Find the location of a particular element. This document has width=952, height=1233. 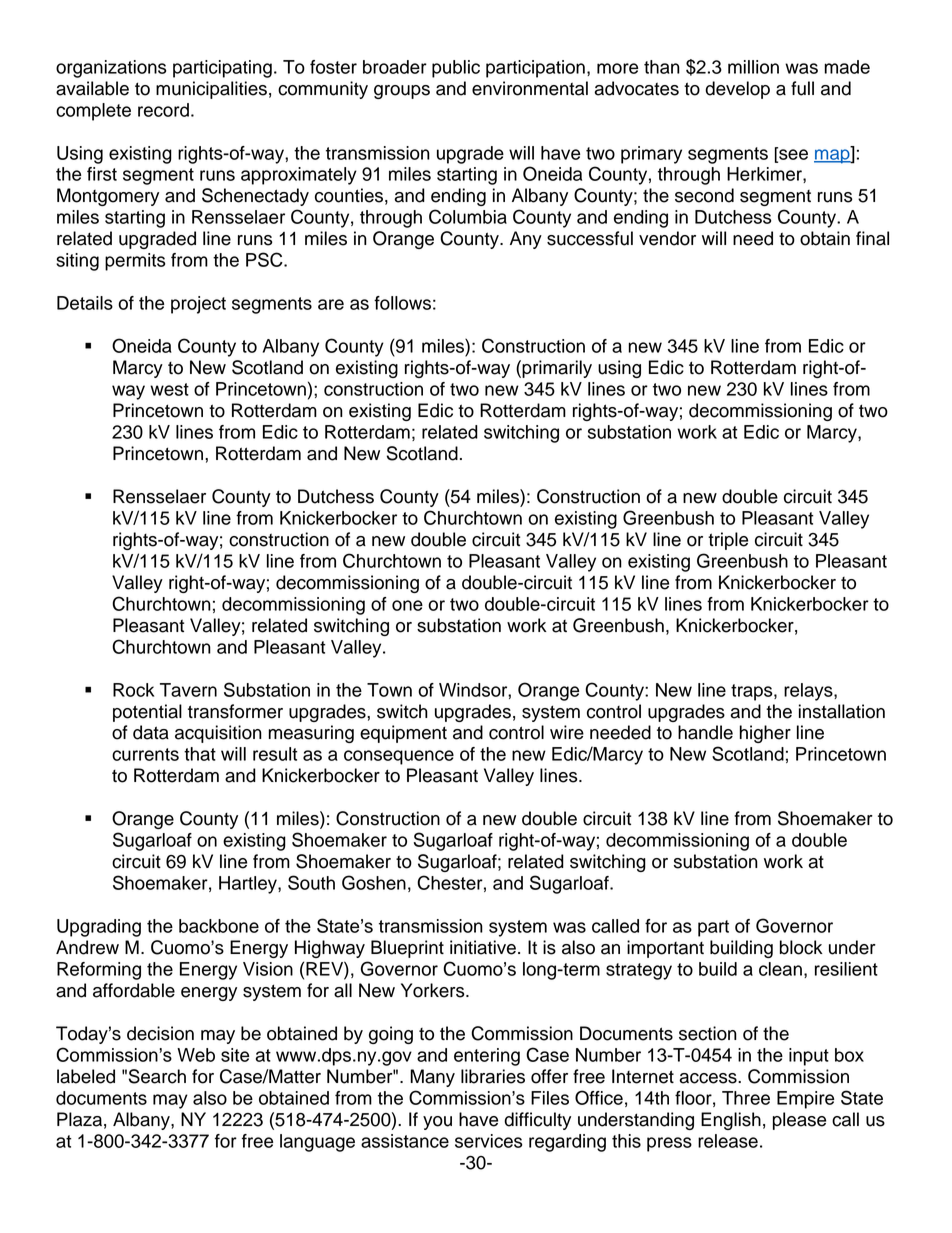

full is located at coordinates (802, 88).
